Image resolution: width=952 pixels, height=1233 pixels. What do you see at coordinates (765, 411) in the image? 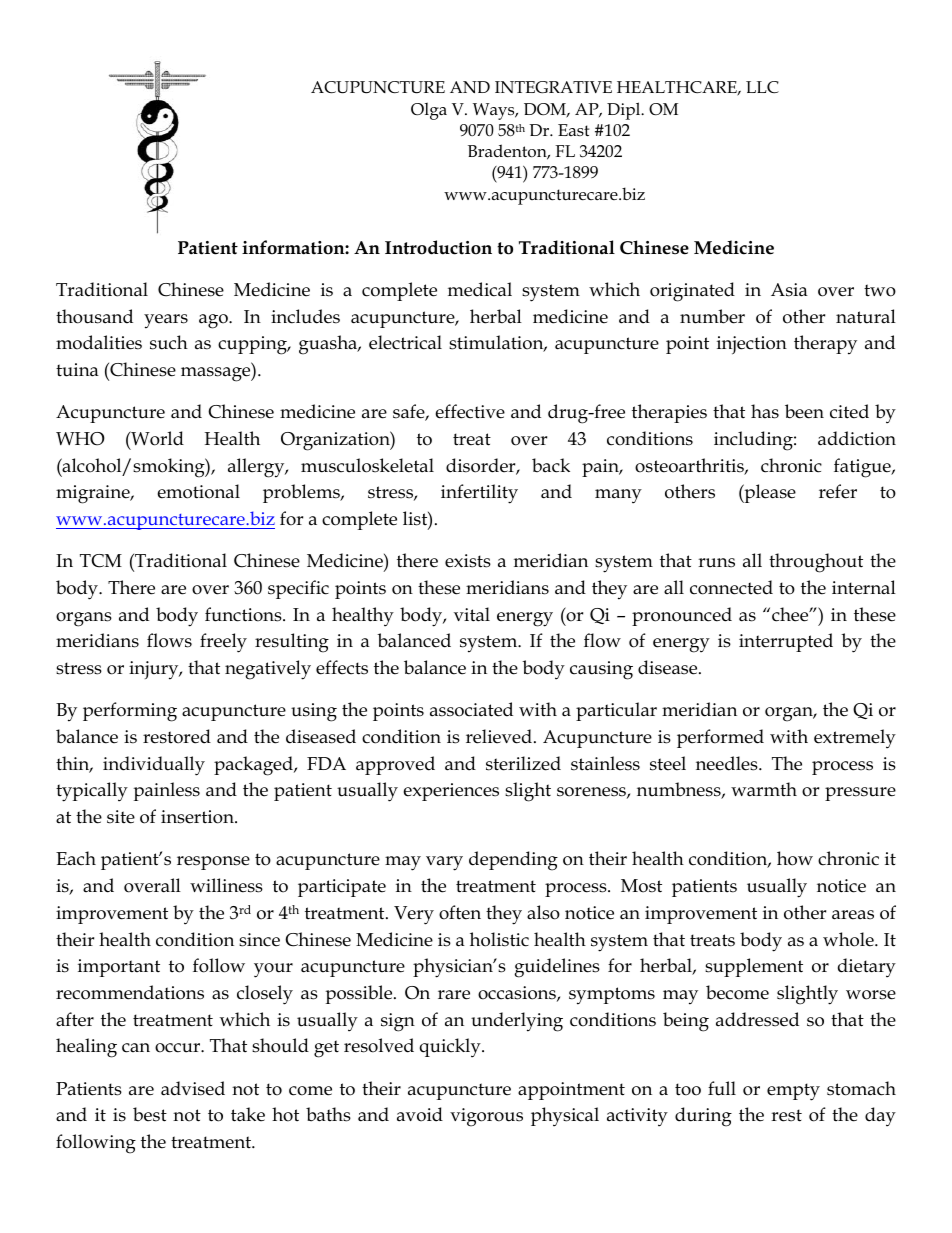
I see `has` at bounding box center [765, 411].
